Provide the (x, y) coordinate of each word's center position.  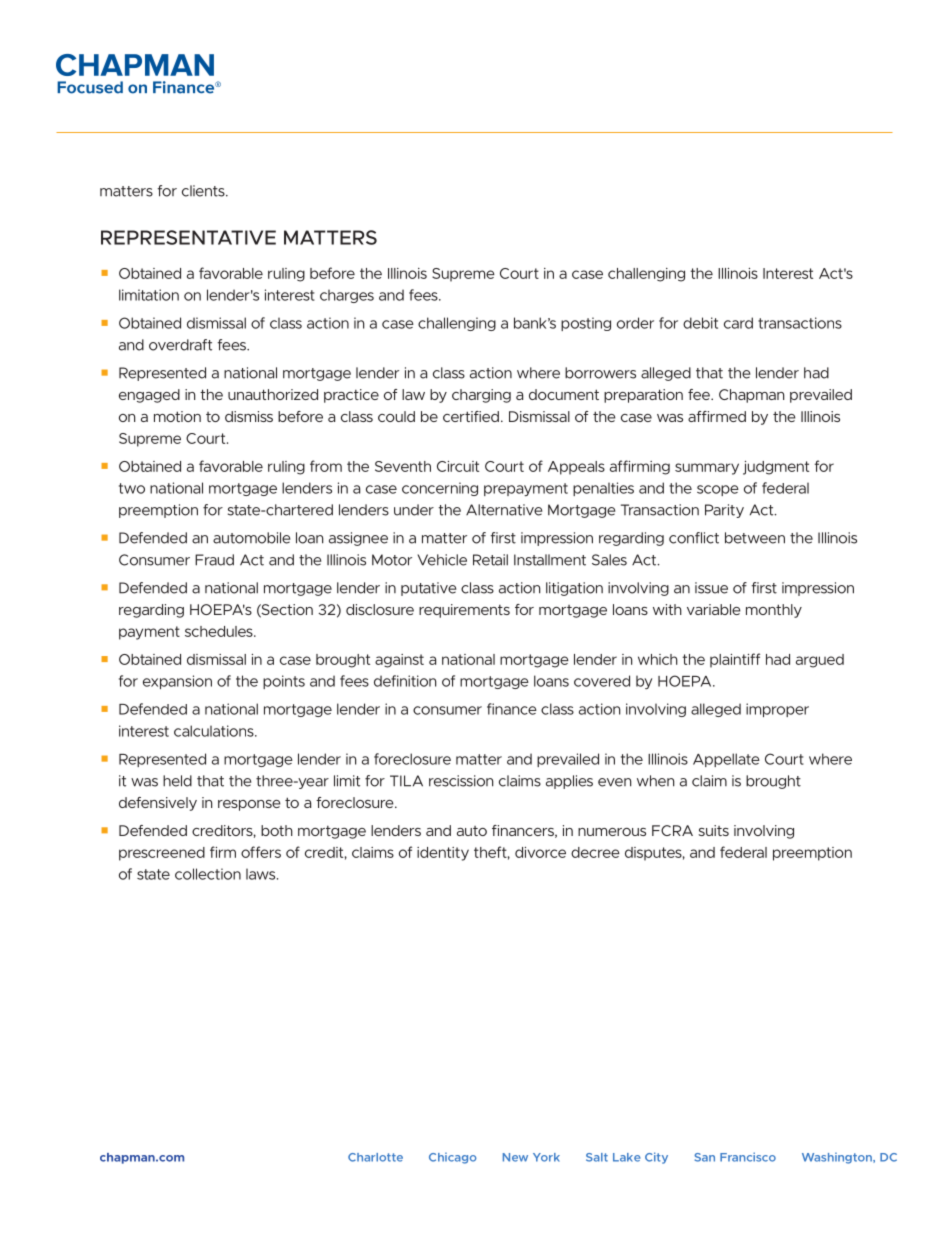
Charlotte (375, 1157)
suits (714, 830)
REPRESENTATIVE (188, 237)
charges (347, 296)
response (249, 805)
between (755, 538)
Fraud (214, 560)
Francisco (748, 1157)
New (515, 1157)
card (738, 323)
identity (443, 854)
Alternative (504, 510)
